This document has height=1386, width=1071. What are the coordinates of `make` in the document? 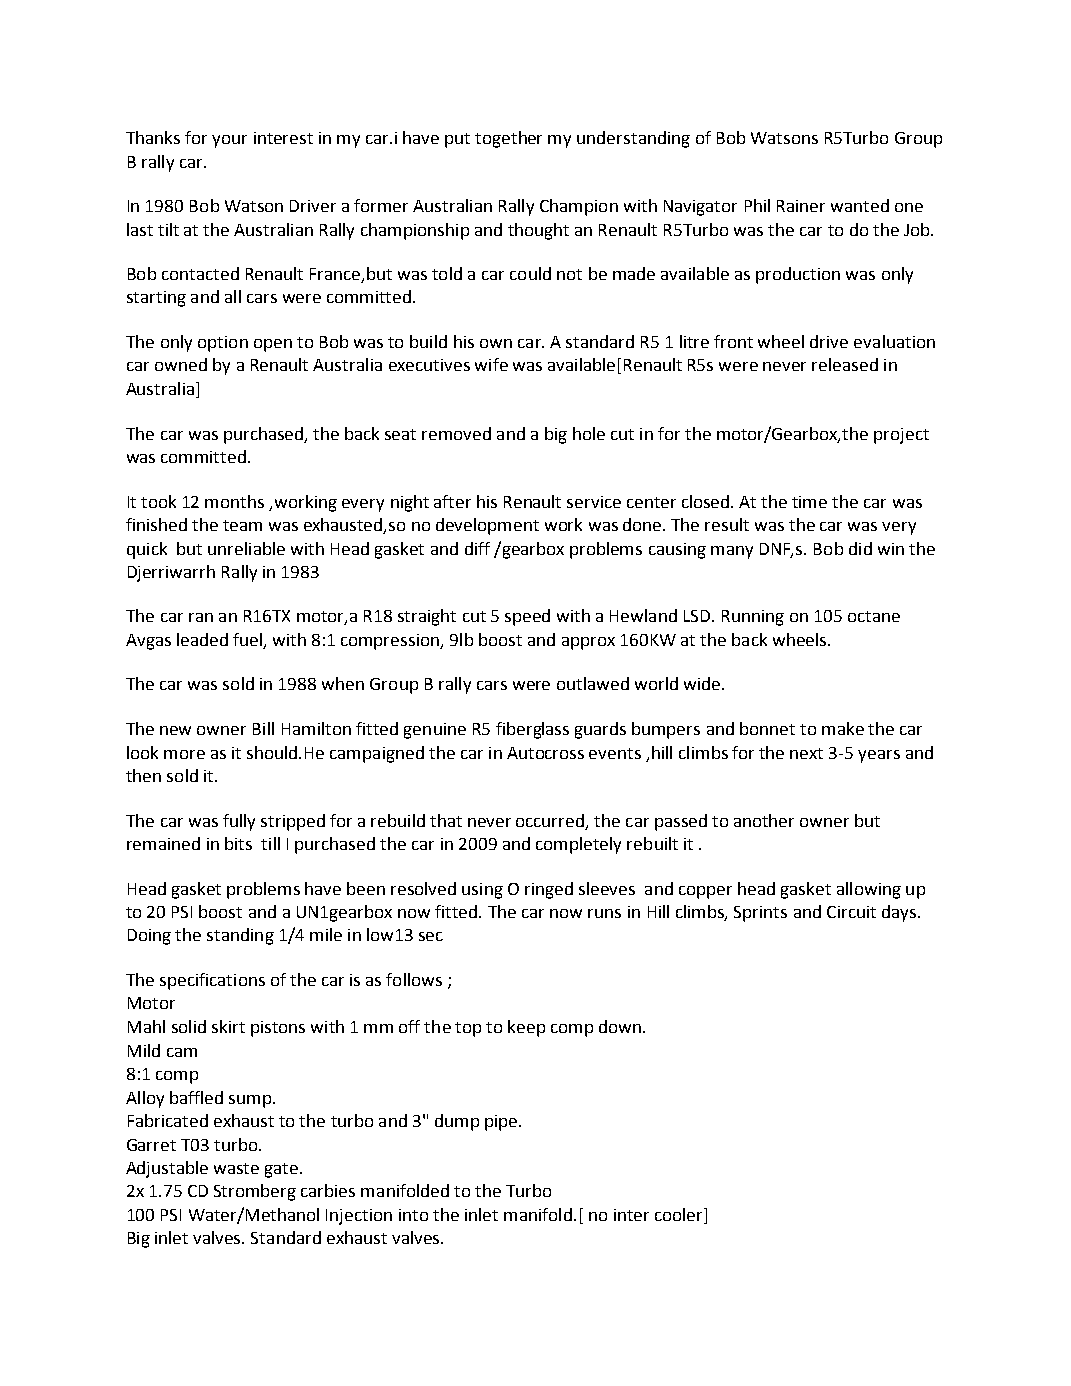 It's located at (843, 728).
